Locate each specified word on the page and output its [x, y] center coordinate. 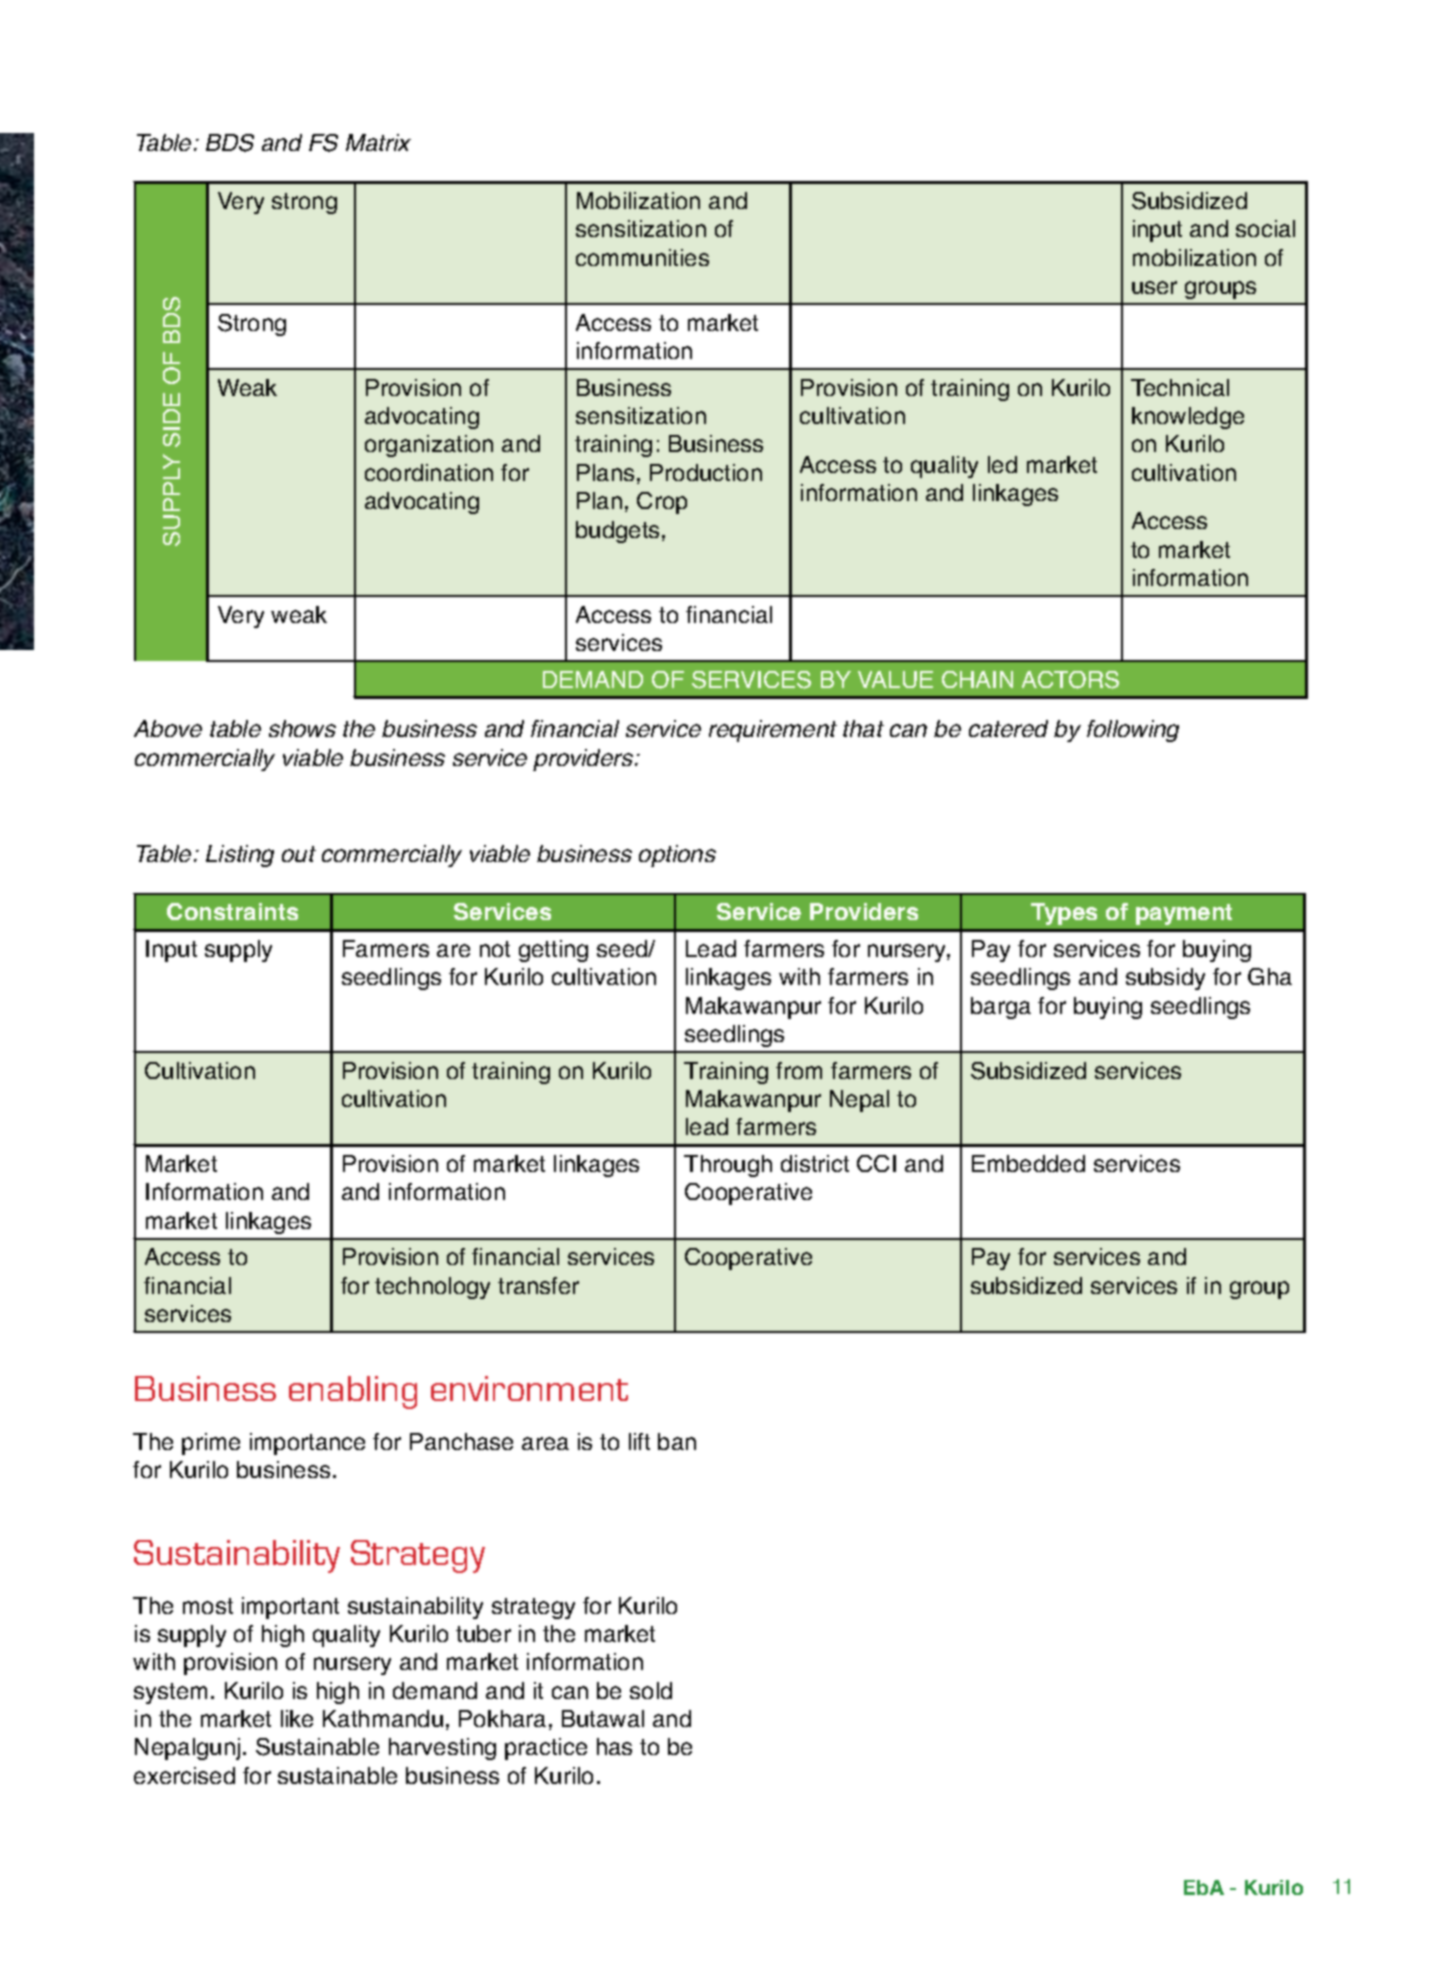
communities [642, 257]
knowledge [1188, 418]
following [1133, 731]
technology [432, 1288]
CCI [876, 1163]
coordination [429, 472]
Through [728, 1166]
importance [307, 1444]
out [299, 854]
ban [677, 1441]
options [677, 856]
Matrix [378, 142]
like [297, 1718]
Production [706, 472]
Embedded [1028, 1163]
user [1154, 287]
